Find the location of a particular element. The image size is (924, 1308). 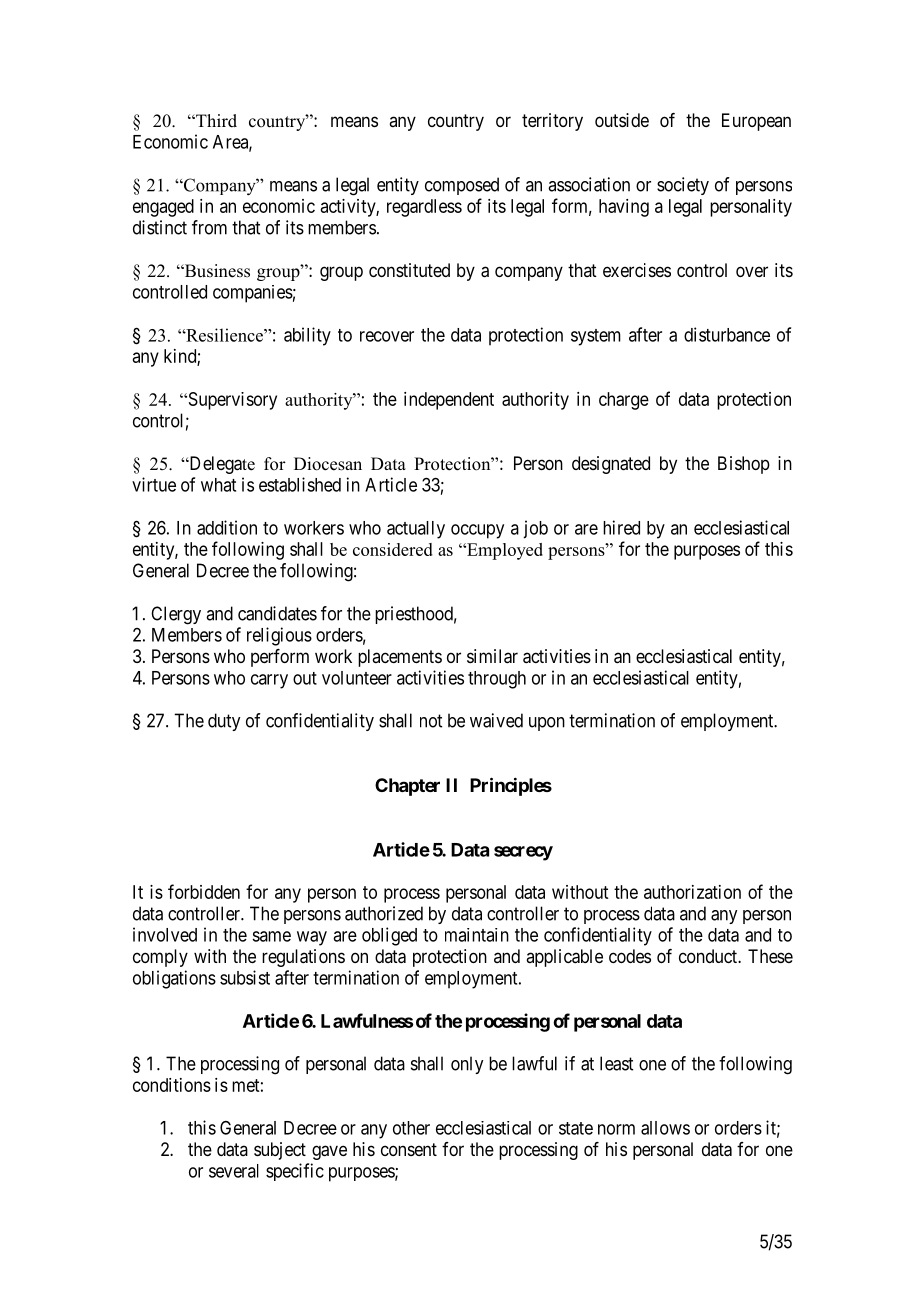

maintain is located at coordinates (477, 935).
